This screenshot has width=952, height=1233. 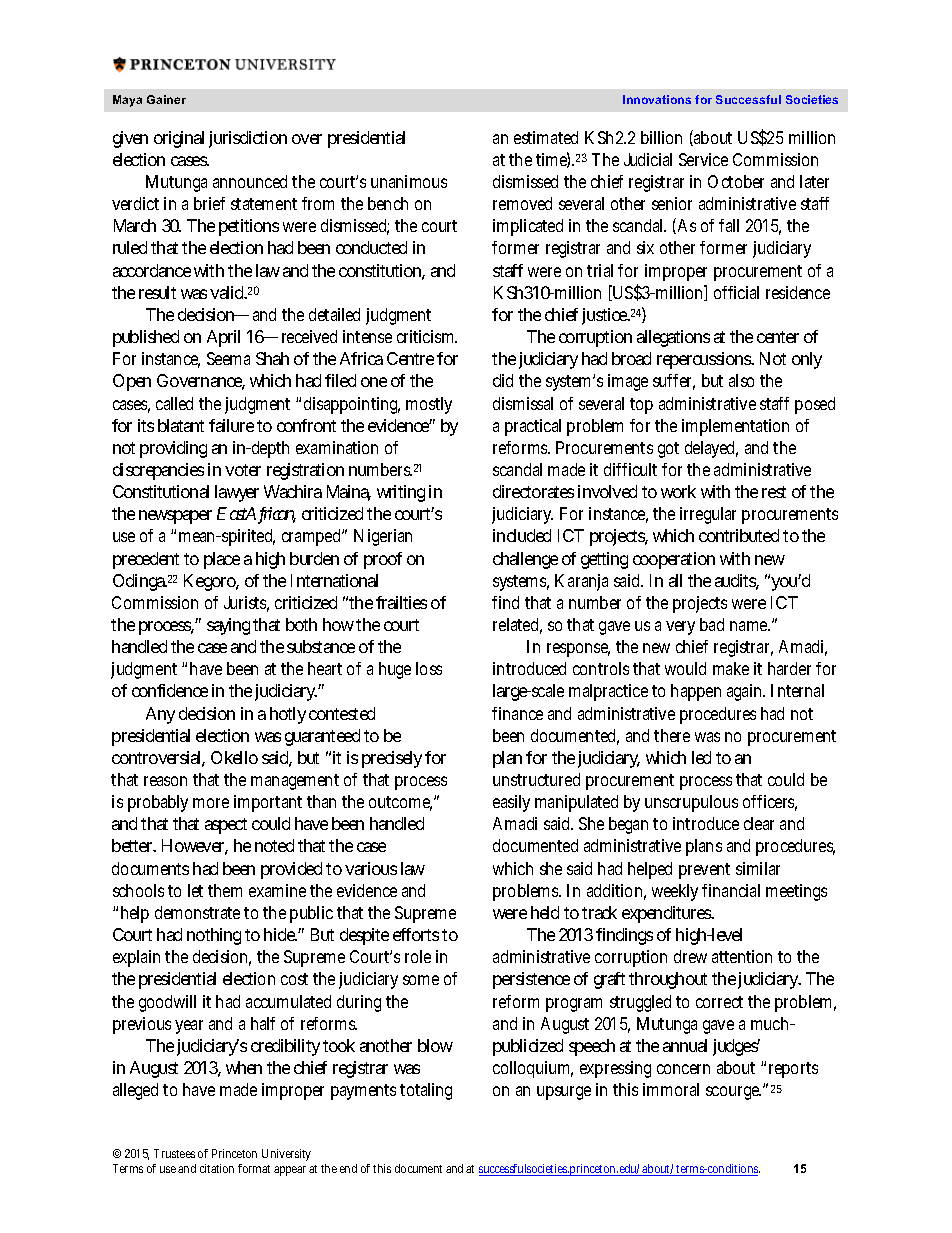 I want to click on clear, so click(x=759, y=823).
